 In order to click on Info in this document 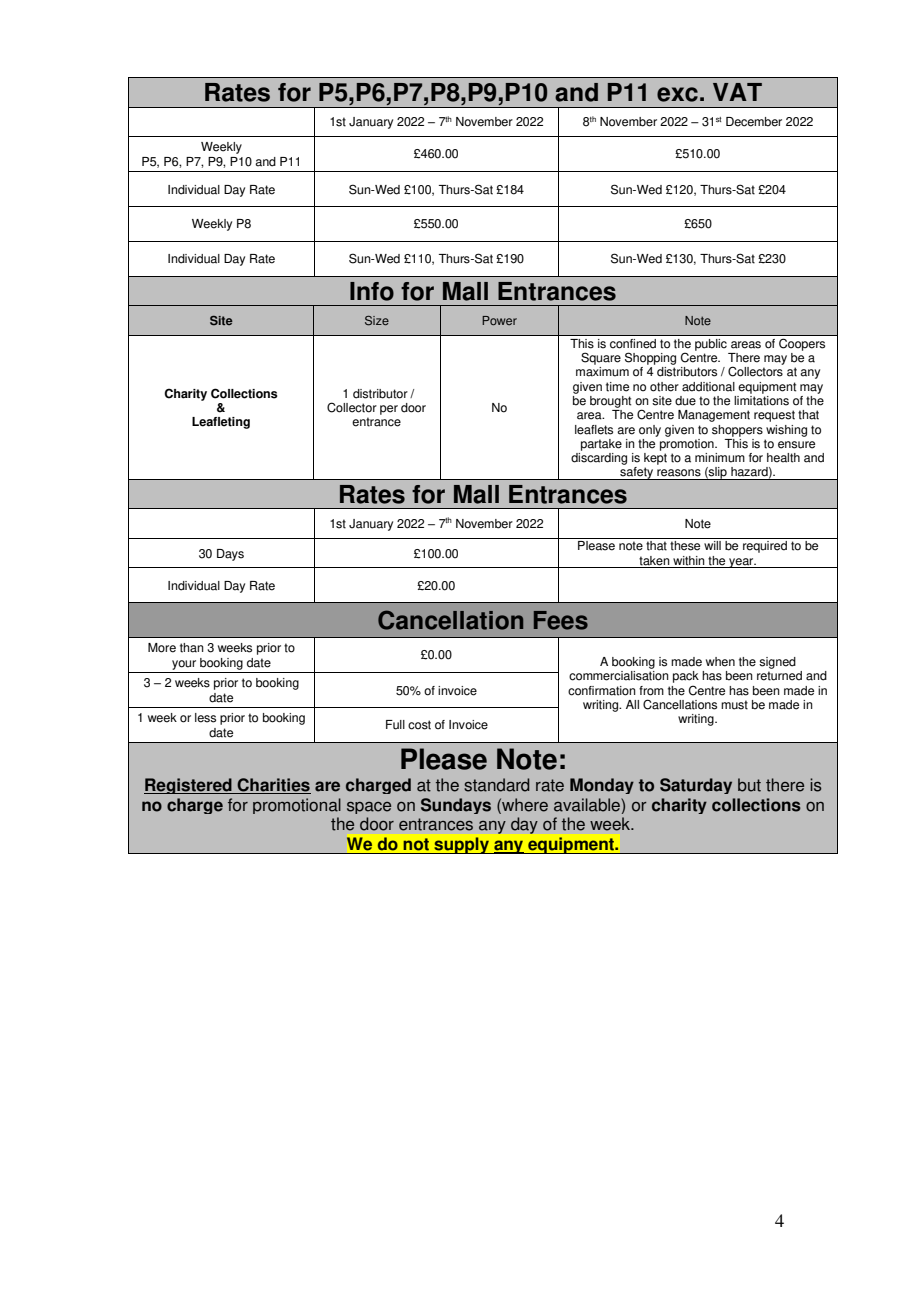, I will do `click(372, 291)`.
